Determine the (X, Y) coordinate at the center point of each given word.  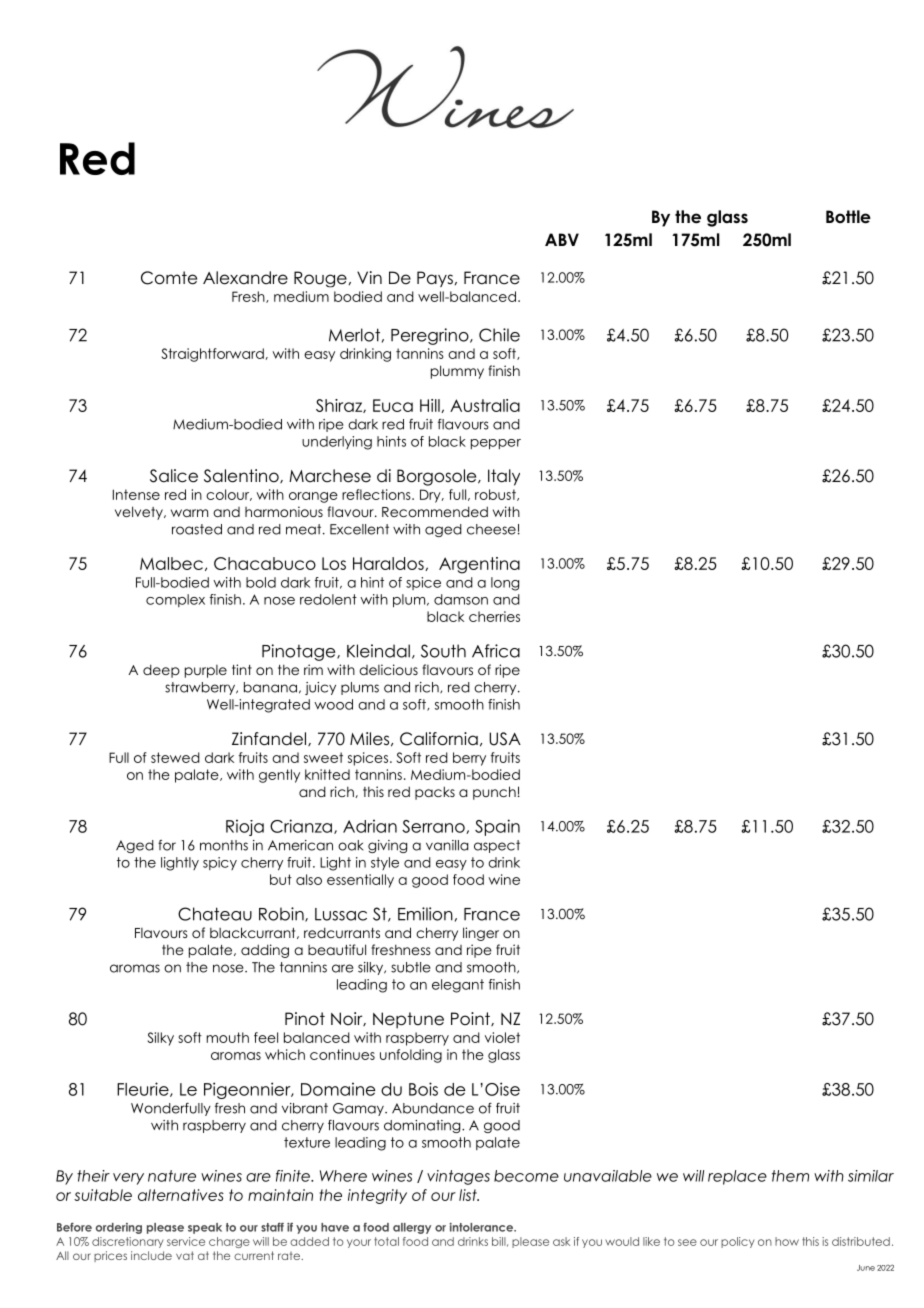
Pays (435, 279)
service (186, 1241)
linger (481, 934)
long (505, 584)
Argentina (479, 565)
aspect (497, 846)
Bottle (848, 217)
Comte (169, 278)
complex (175, 600)
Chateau (215, 914)
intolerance (482, 1227)
